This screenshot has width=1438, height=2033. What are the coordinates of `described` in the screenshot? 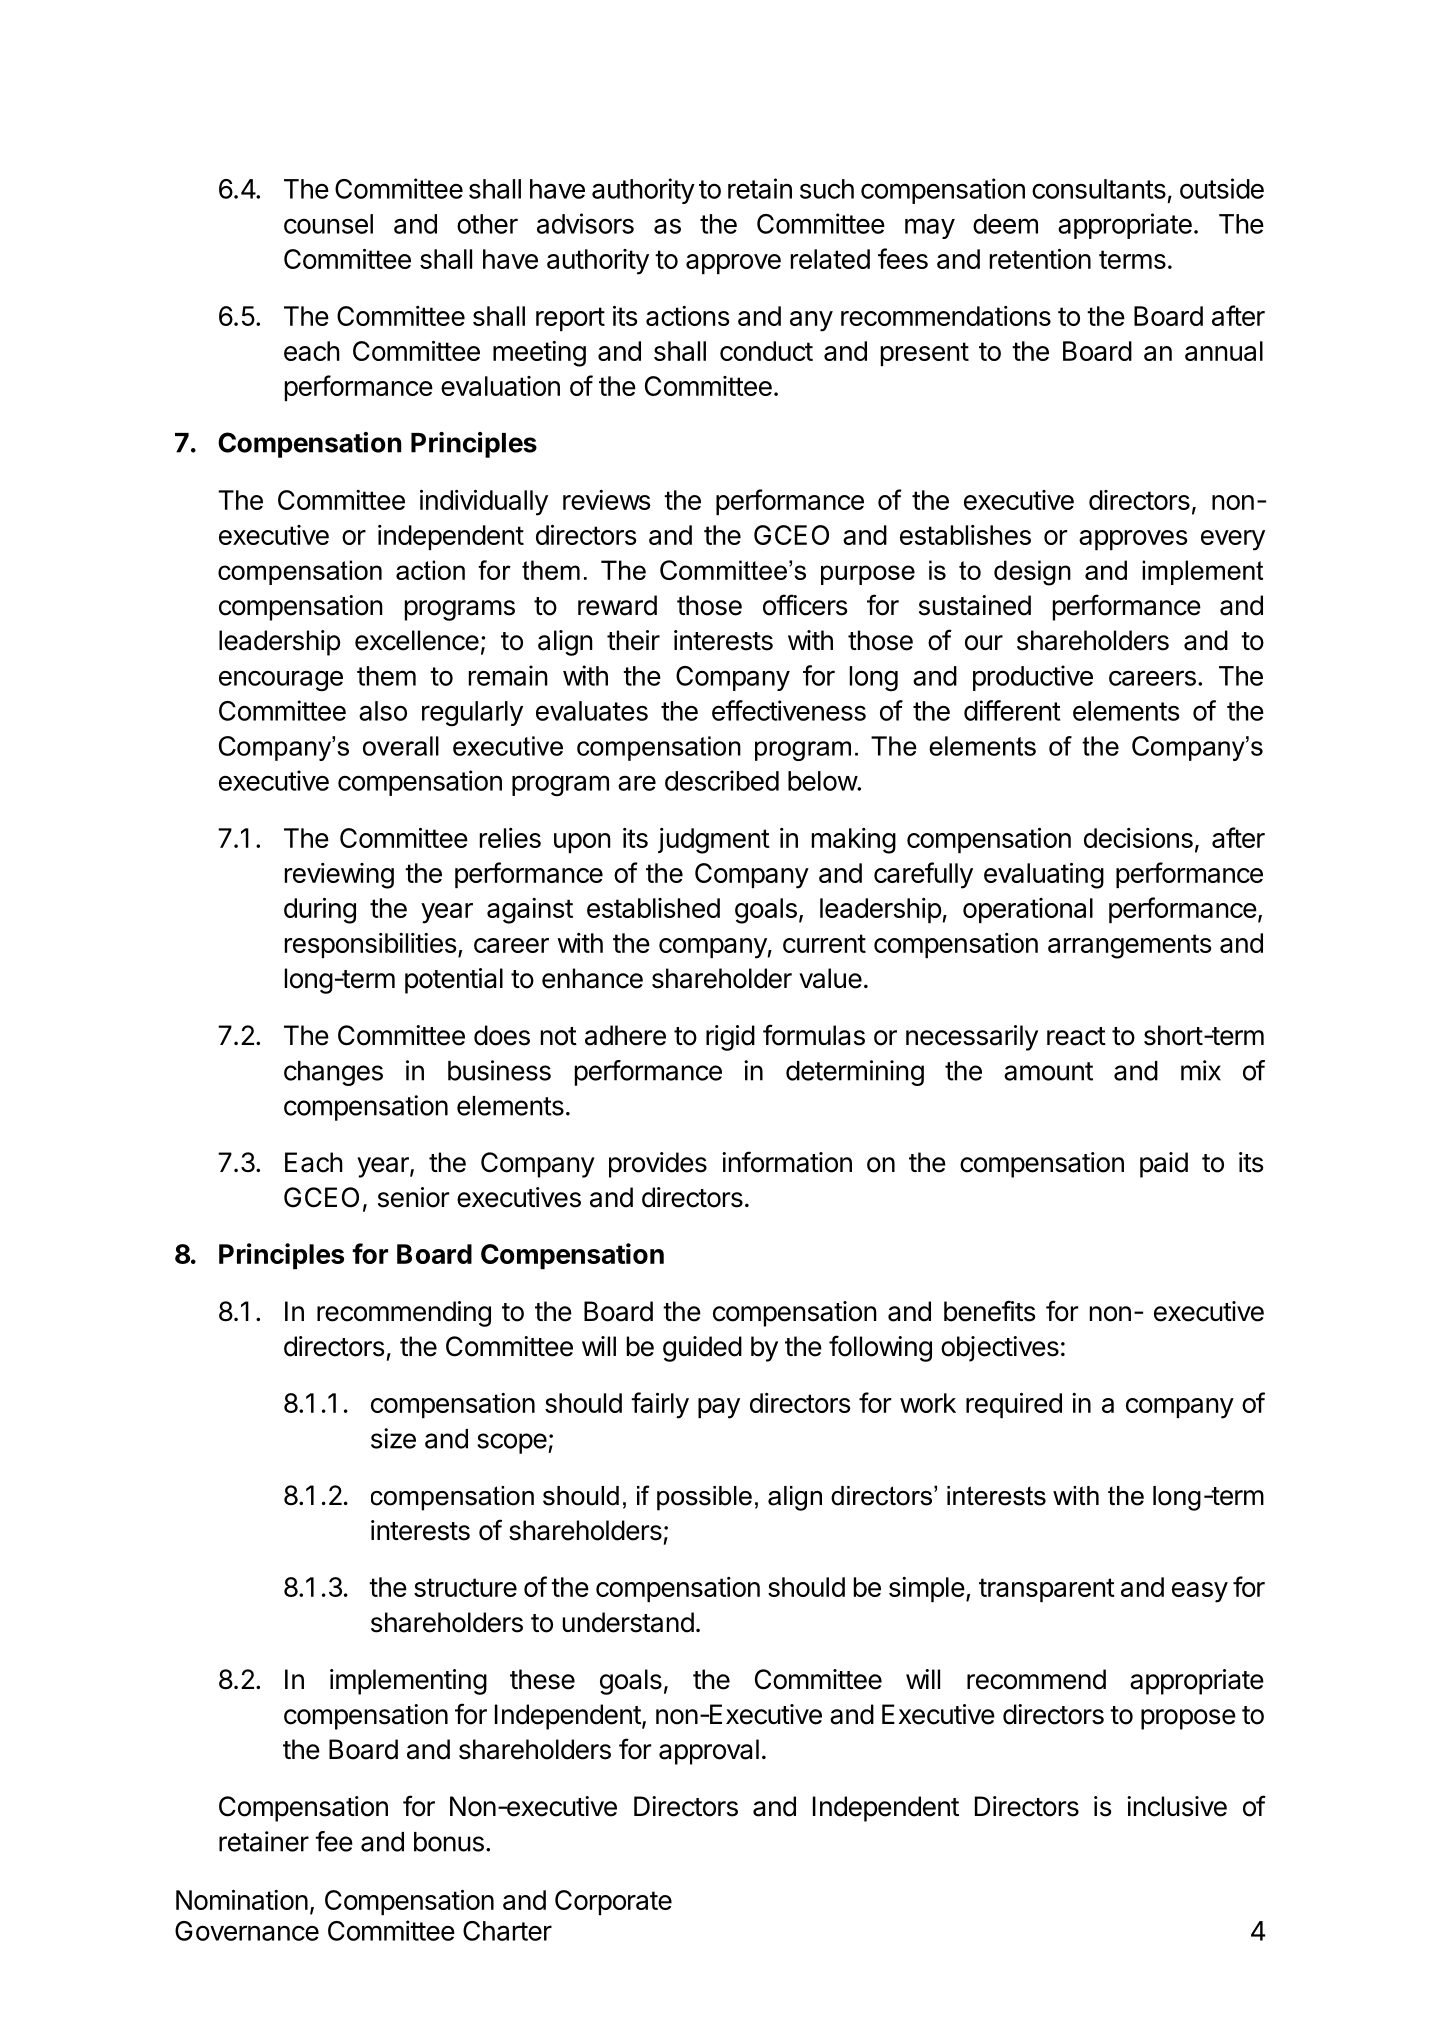 It's located at (722, 780).
